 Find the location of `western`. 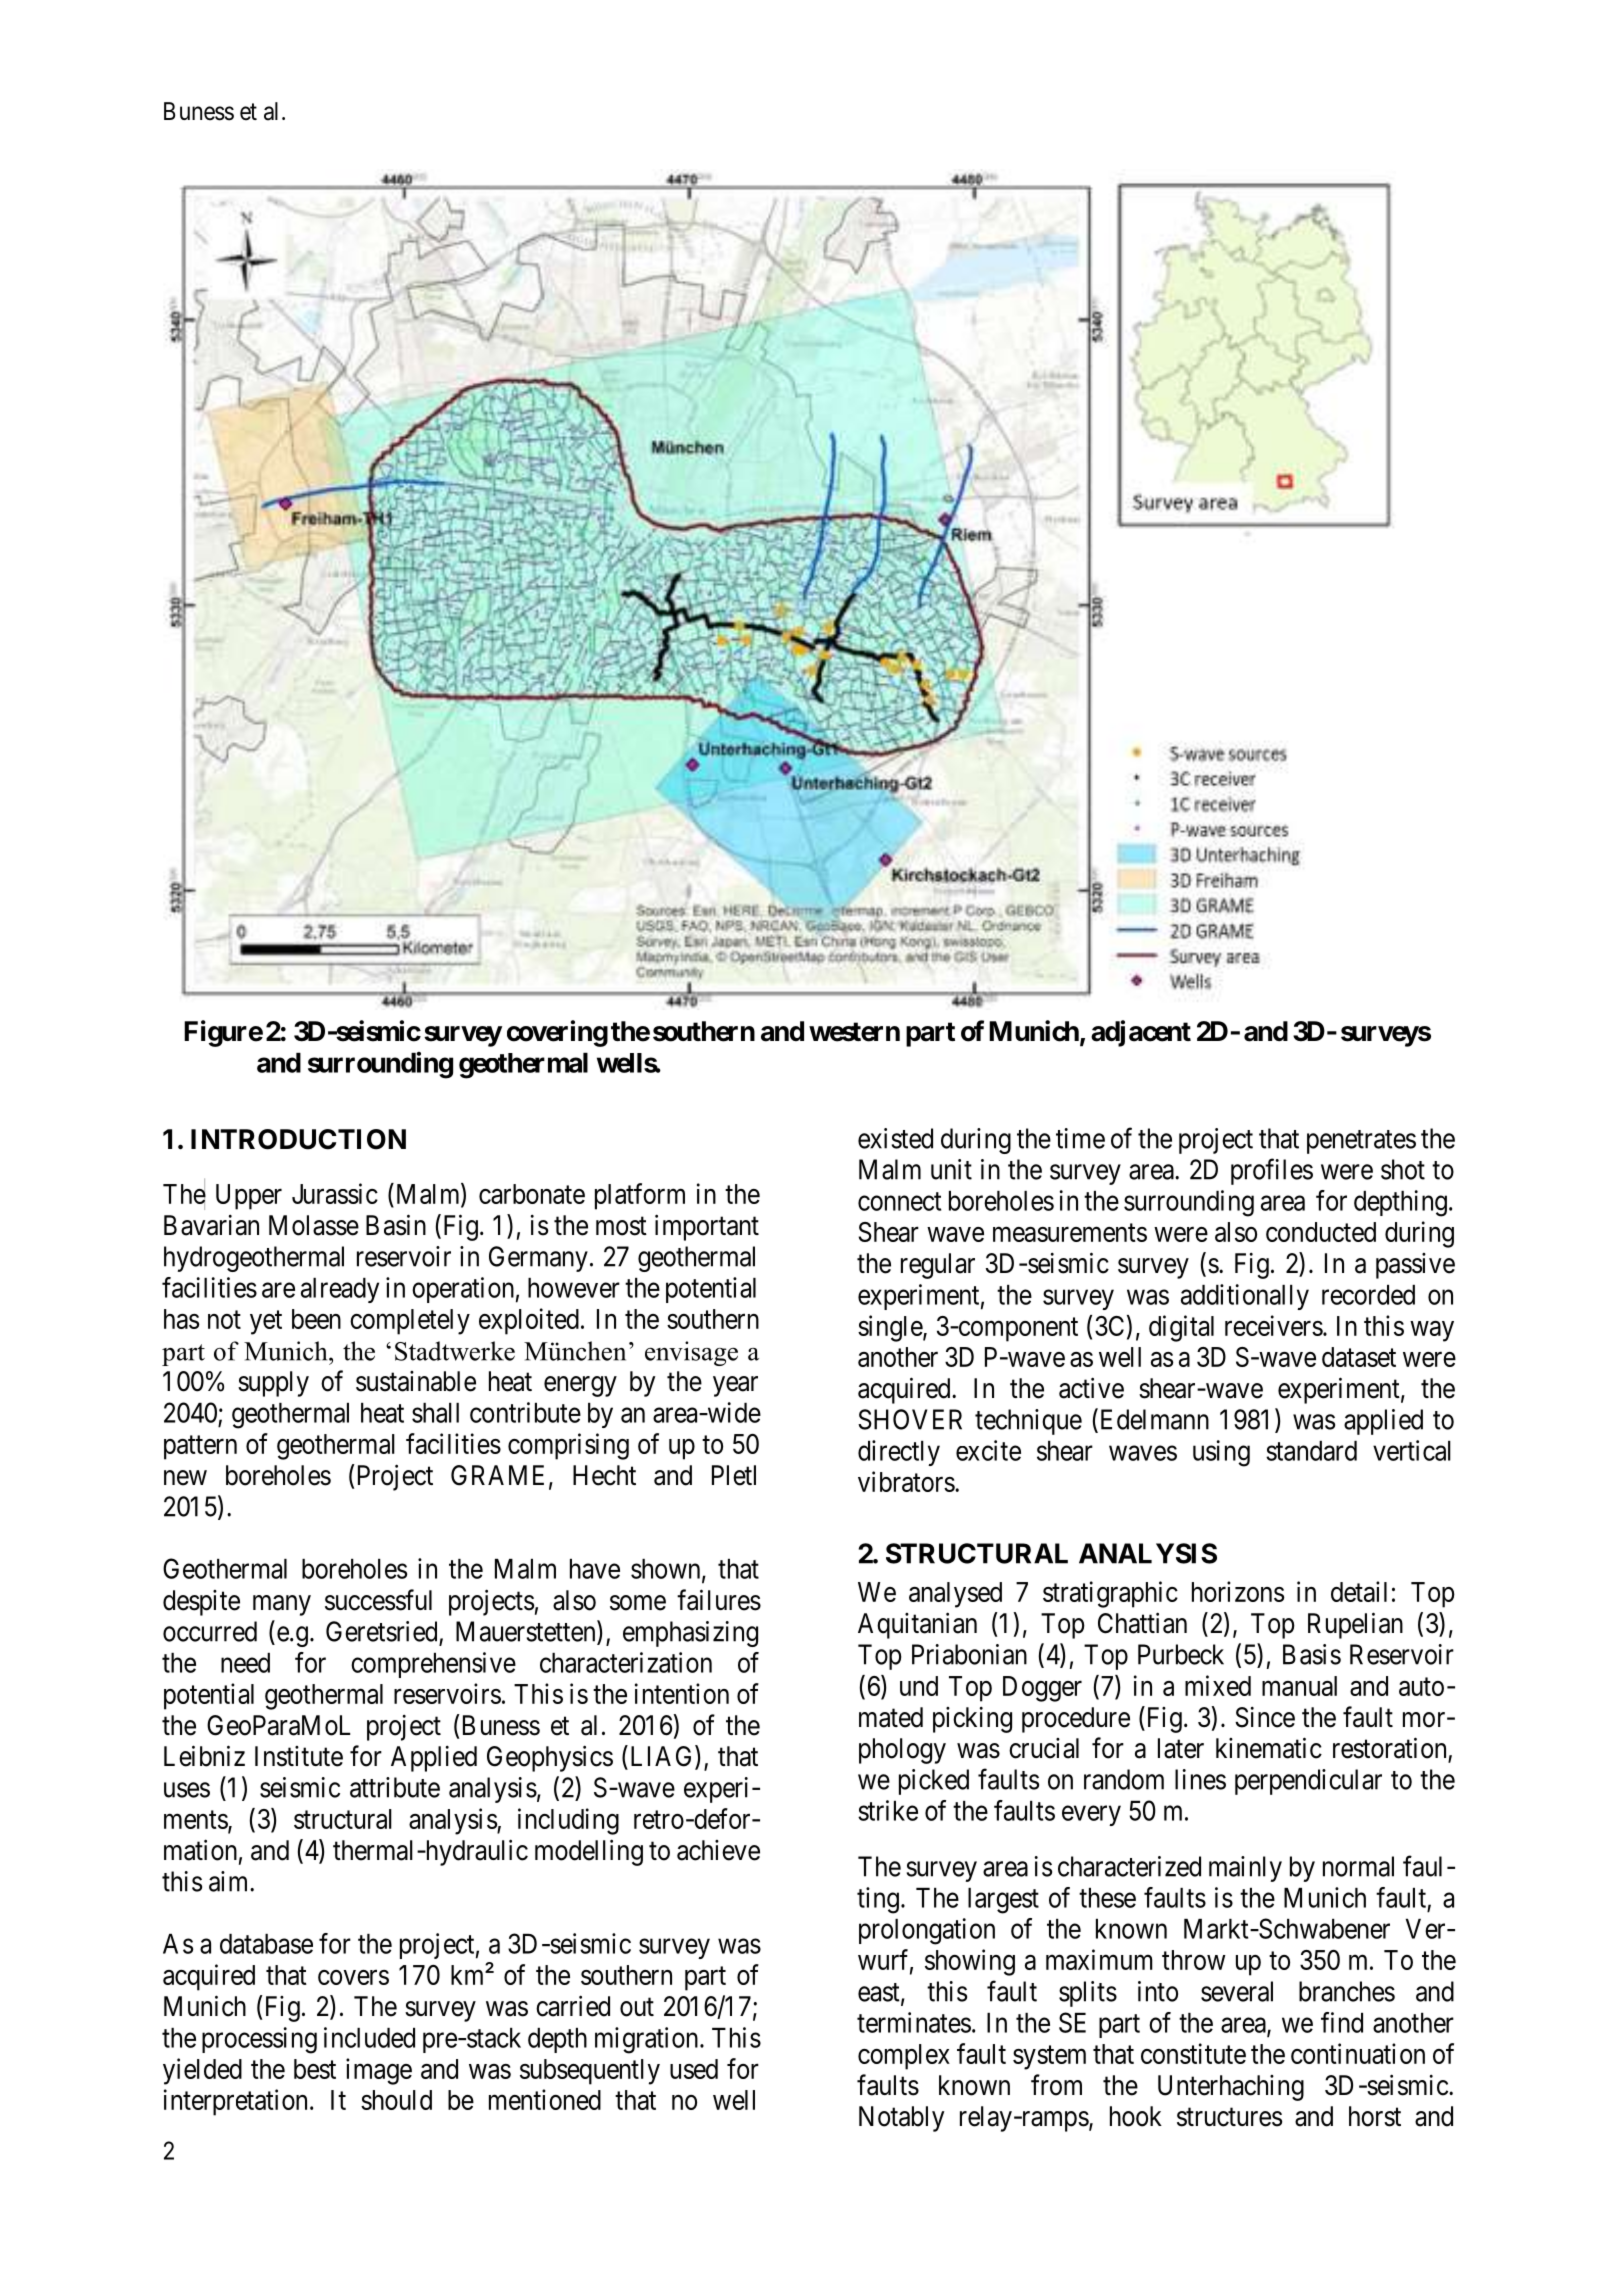

western is located at coordinates (854, 1032).
